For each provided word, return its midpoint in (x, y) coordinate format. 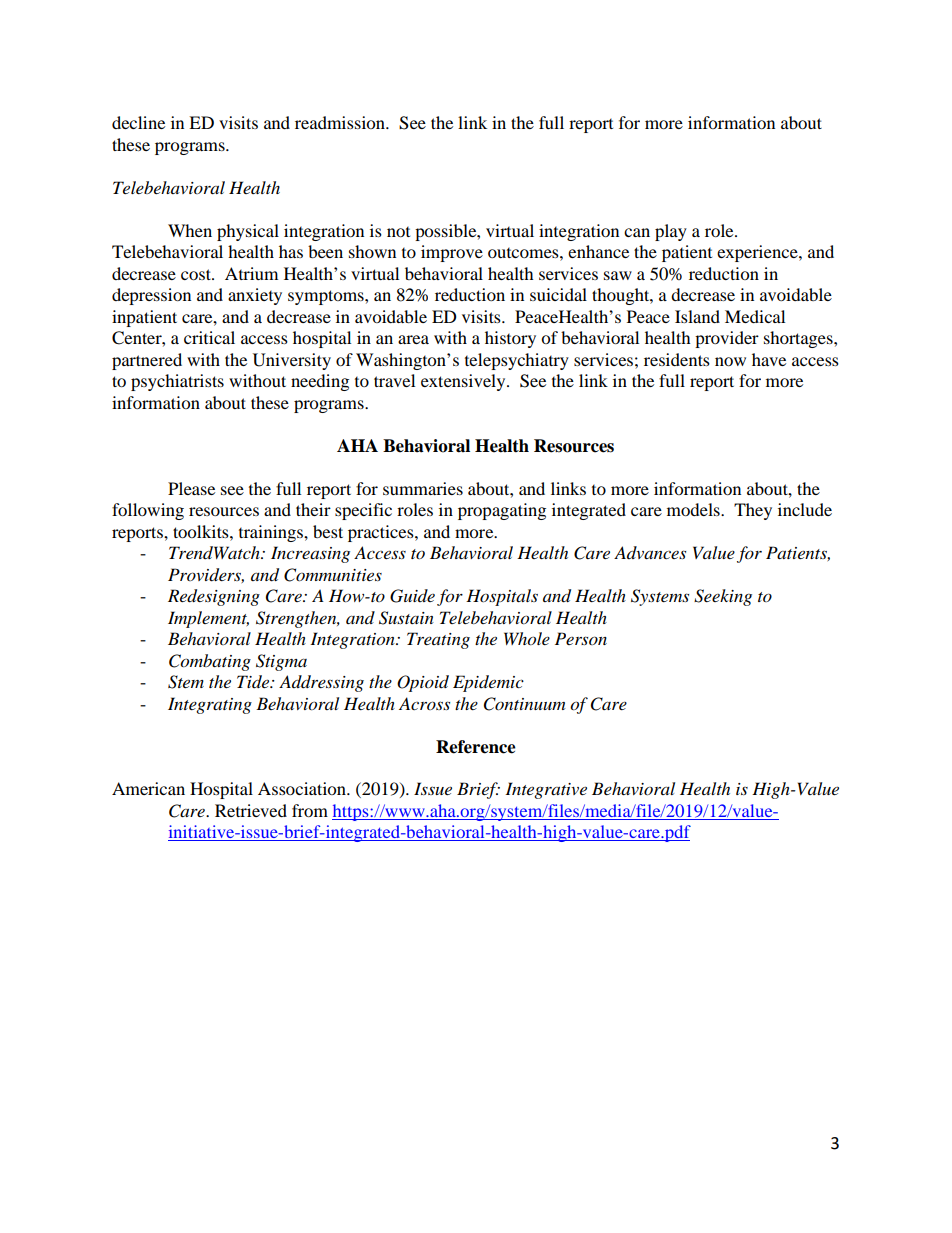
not (398, 232)
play (671, 232)
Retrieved (251, 810)
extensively (464, 382)
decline (138, 122)
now (730, 361)
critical (209, 337)
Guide (412, 596)
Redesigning (214, 597)
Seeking (723, 597)
